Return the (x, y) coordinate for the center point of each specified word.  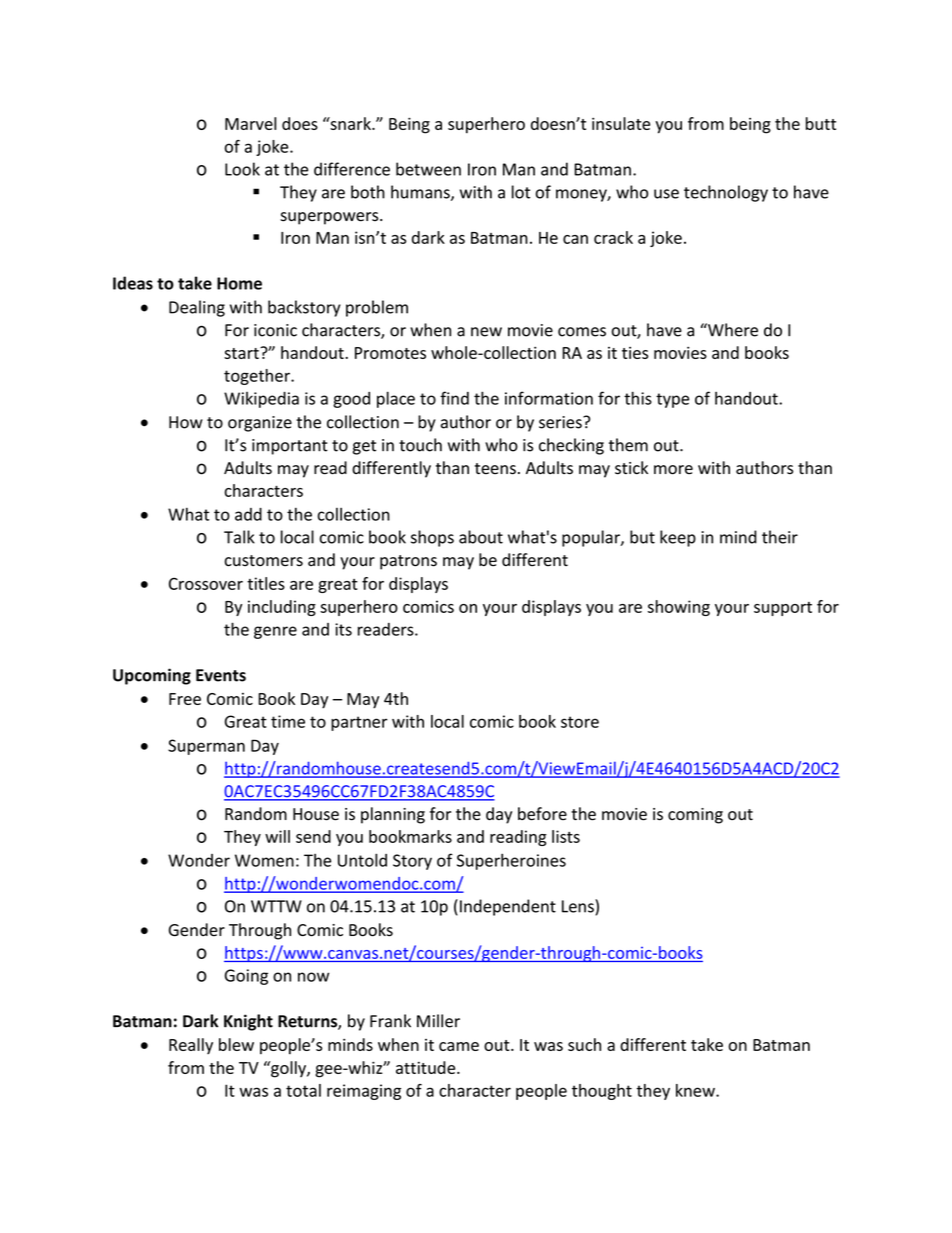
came (459, 1046)
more (673, 470)
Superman (206, 747)
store (580, 722)
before (542, 814)
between (428, 169)
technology (726, 193)
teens (495, 469)
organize (260, 424)
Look (242, 169)
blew (236, 1044)
